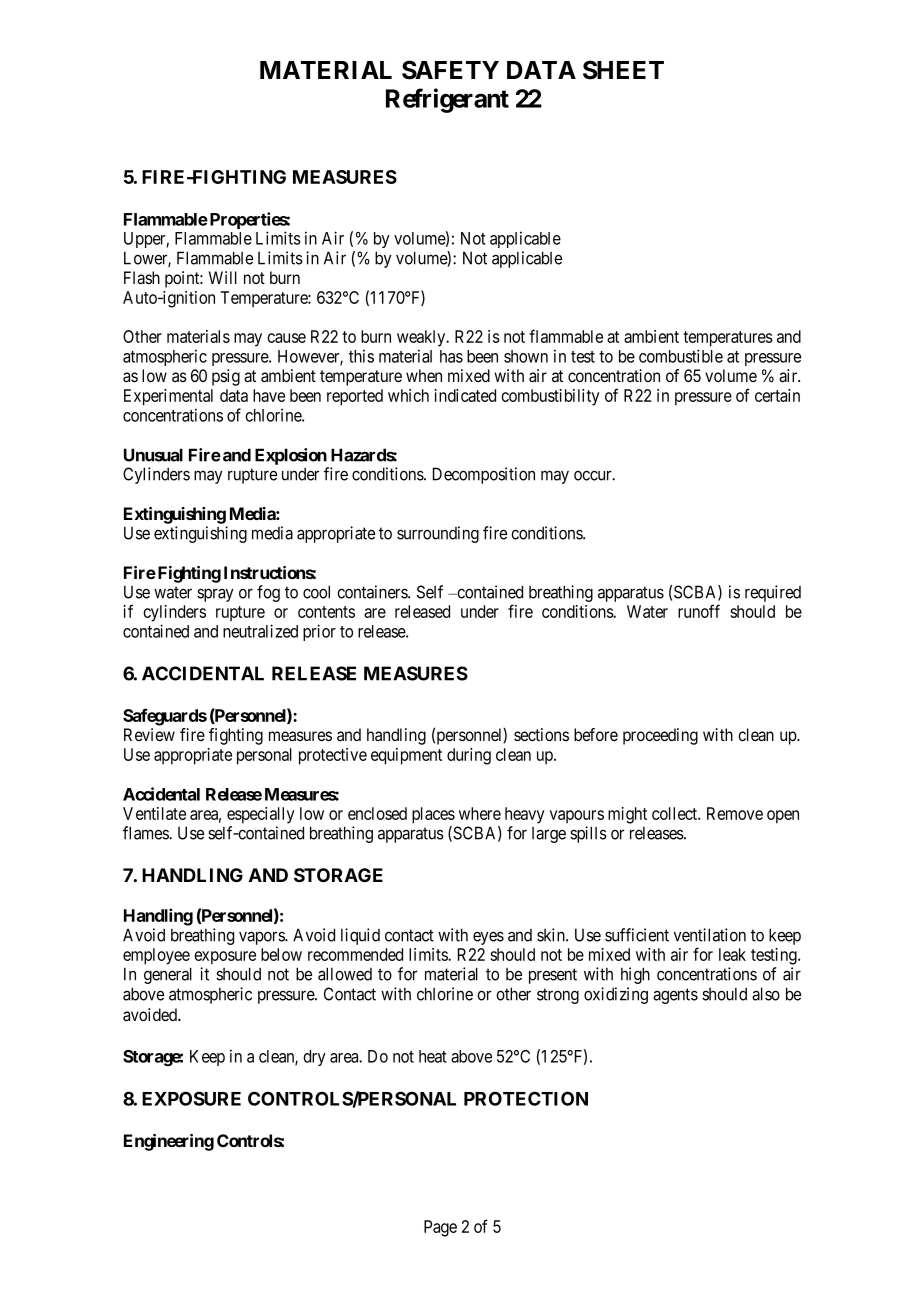 Image resolution: width=924 pixels, height=1307 pixels. Describe the element at coordinates (223, 277) in the screenshot. I see `Will` at that location.
